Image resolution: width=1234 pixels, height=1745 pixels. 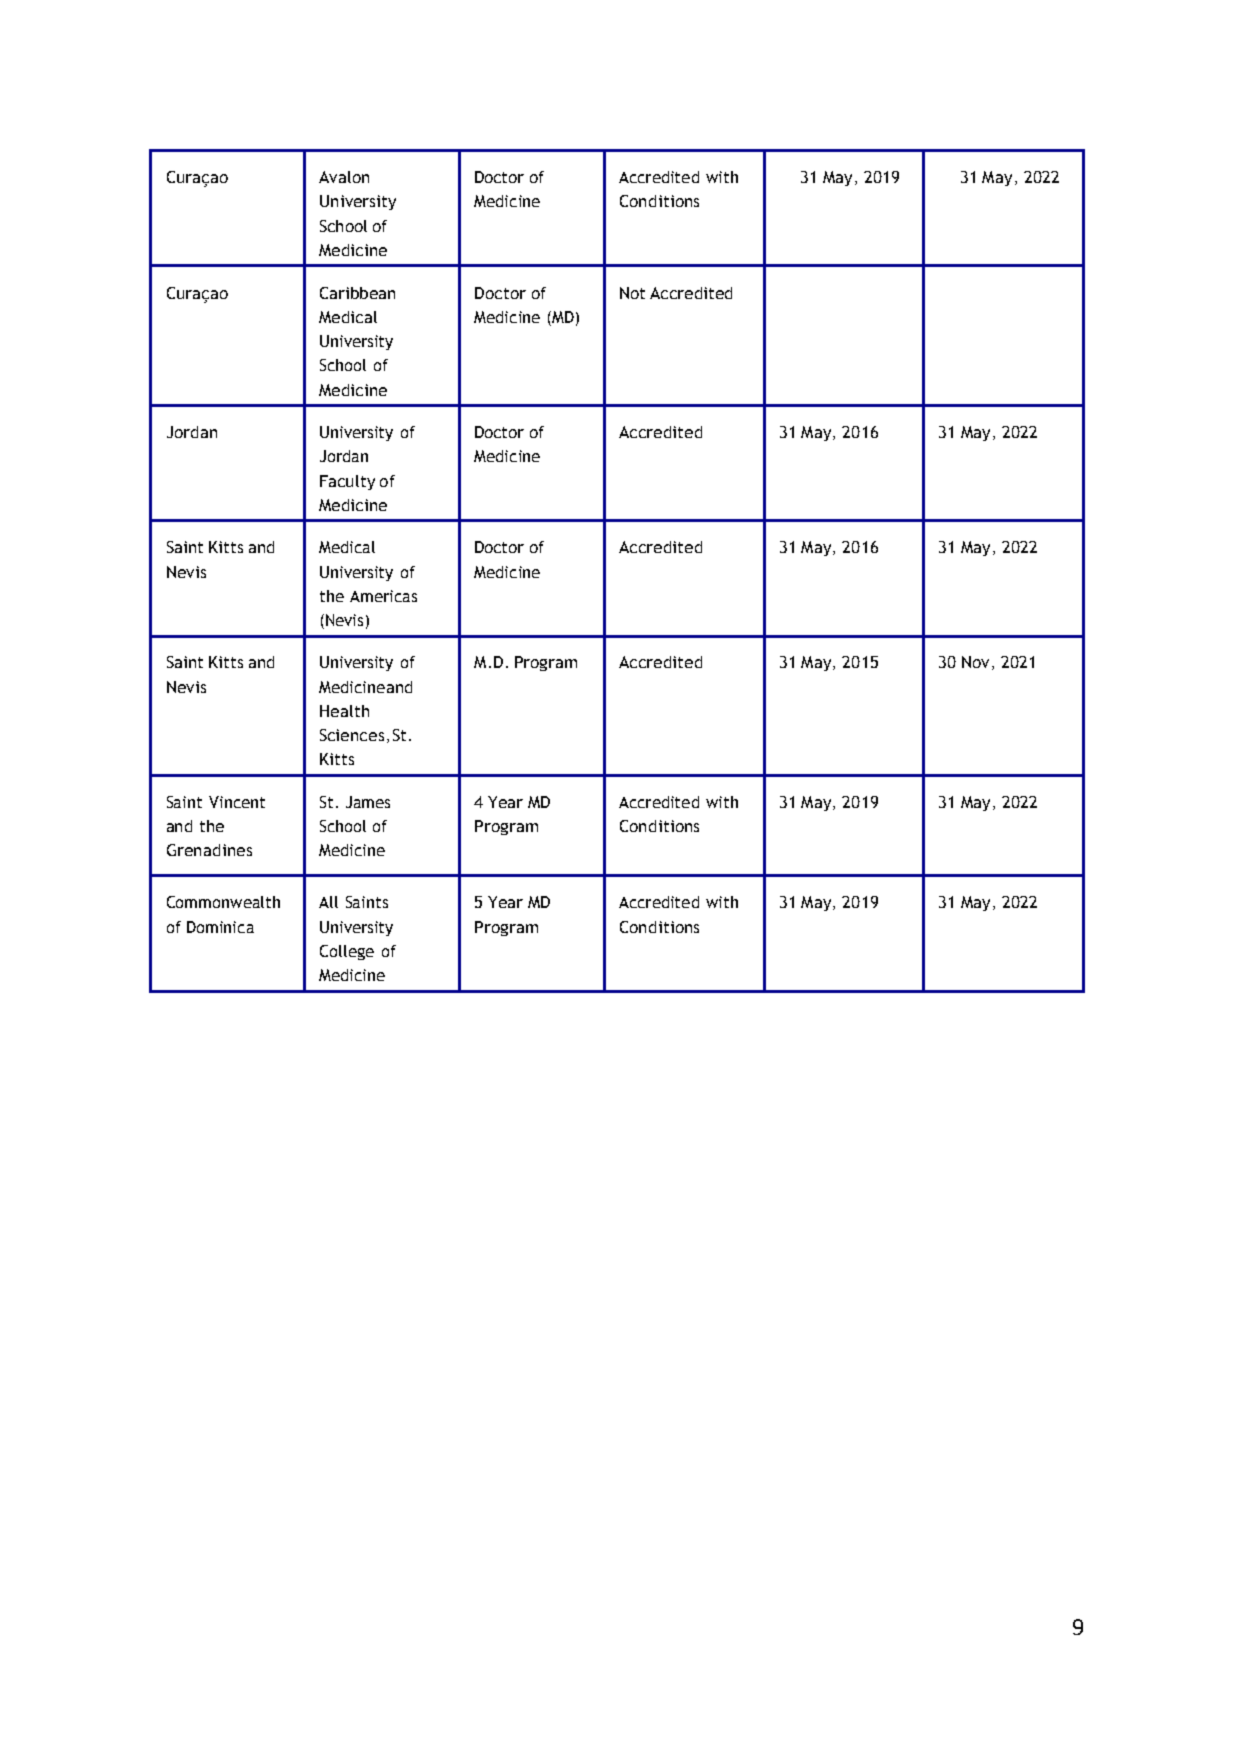 What do you see at coordinates (383, 596) in the page?
I see `Americas` at bounding box center [383, 596].
